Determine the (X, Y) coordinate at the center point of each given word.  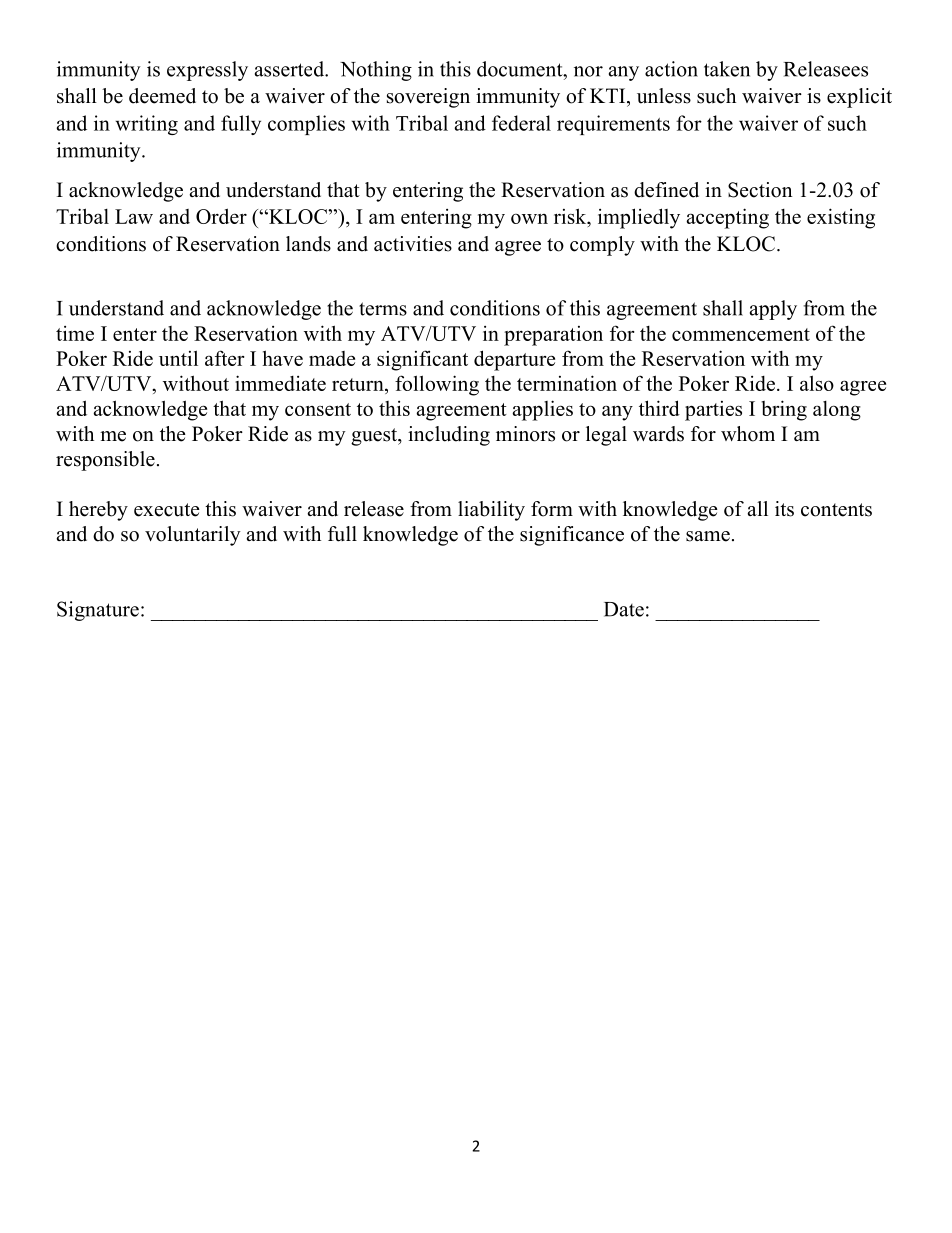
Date (624, 609)
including (449, 436)
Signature (98, 611)
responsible (105, 461)
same (708, 536)
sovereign (428, 98)
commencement (741, 334)
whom (748, 434)
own (529, 219)
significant (422, 360)
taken (727, 69)
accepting (727, 218)
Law (134, 216)
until (178, 358)
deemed (162, 96)
